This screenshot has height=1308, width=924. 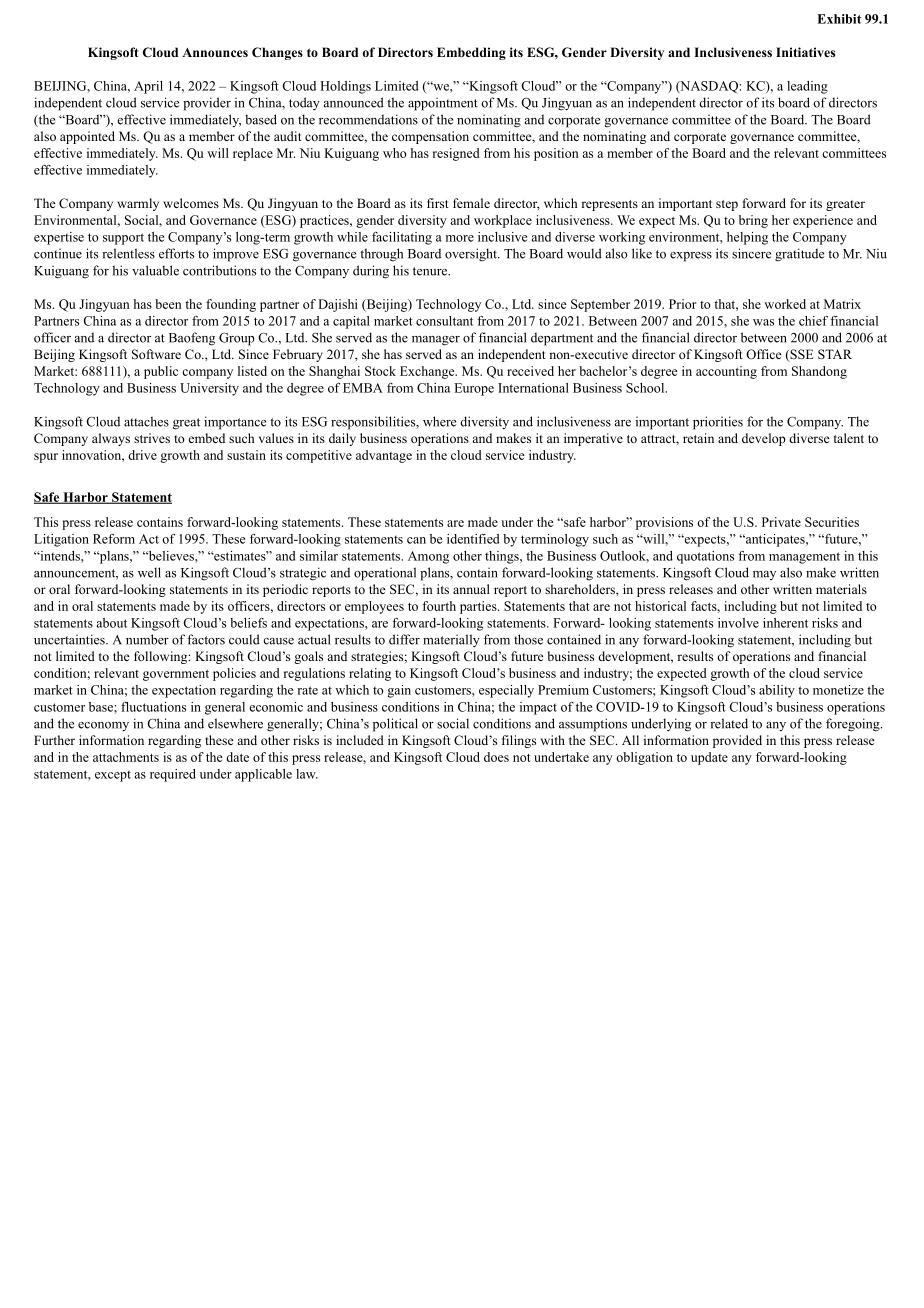 I want to click on attachments, so click(x=126, y=757).
